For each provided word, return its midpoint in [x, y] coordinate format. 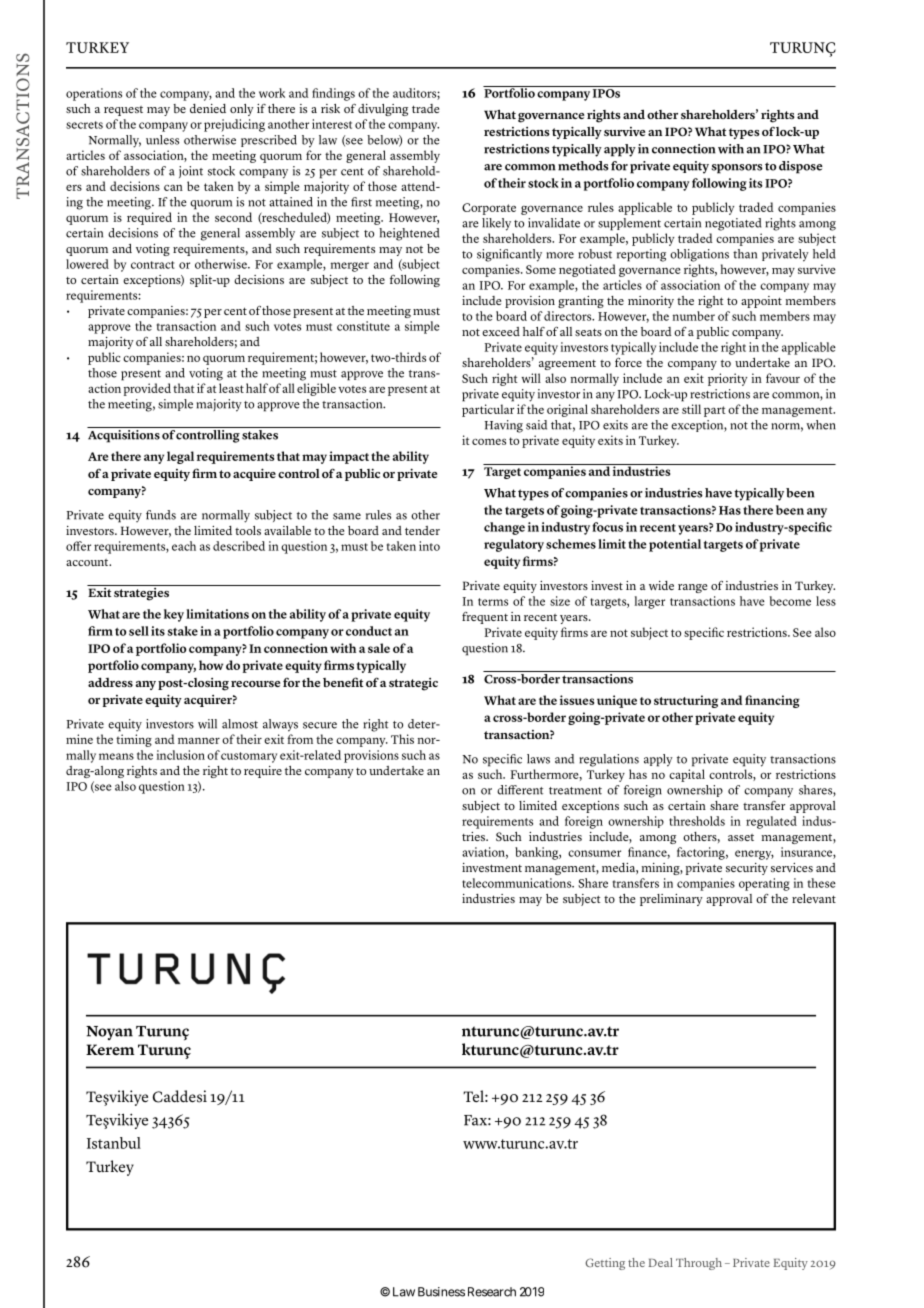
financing [772, 701]
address [110, 682]
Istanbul [114, 1143]
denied [208, 108]
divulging [383, 110]
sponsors [737, 169]
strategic [413, 684]
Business [441, 1292]
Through [699, 1264]
